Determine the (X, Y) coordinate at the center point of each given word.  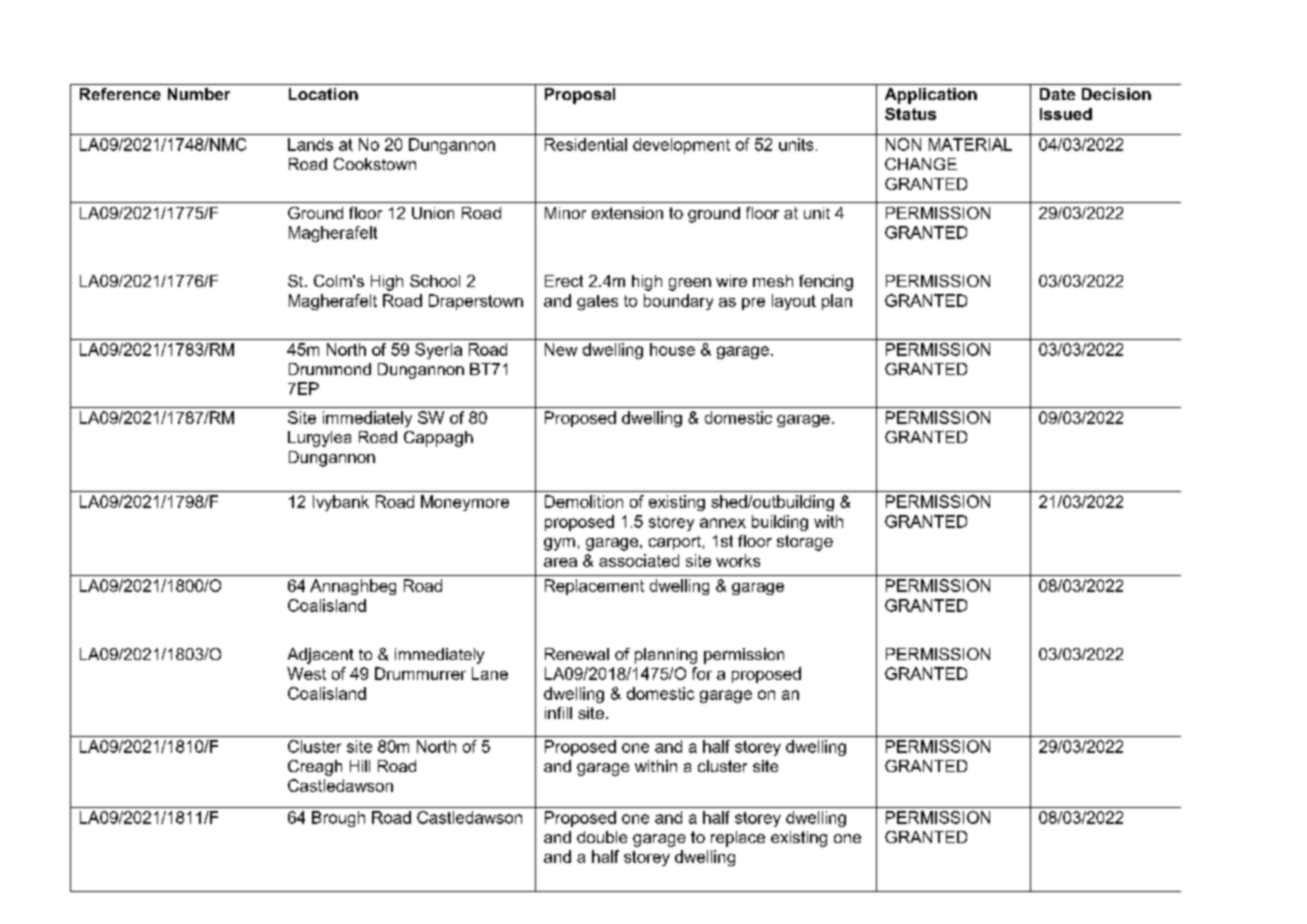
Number (199, 94)
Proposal (580, 96)
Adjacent (321, 656)
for (702, 673)
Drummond (330, 369)
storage (805, 543)
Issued (1066, 114)
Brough (338, 819)
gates (597, 302)
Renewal (577, 654)
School (435, 281)
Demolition (584, 501)
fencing (826, 283)
